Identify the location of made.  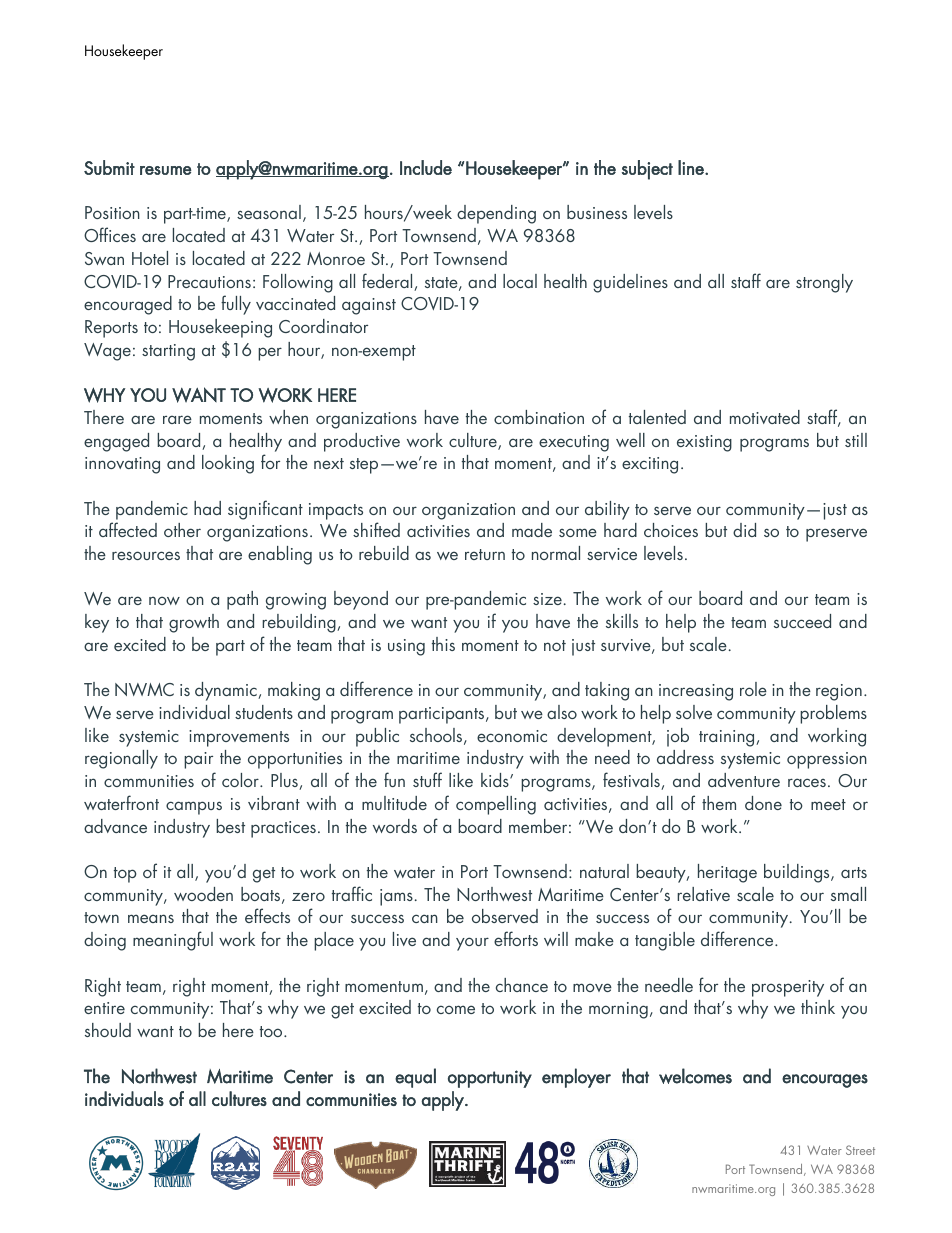
(532, 530).
